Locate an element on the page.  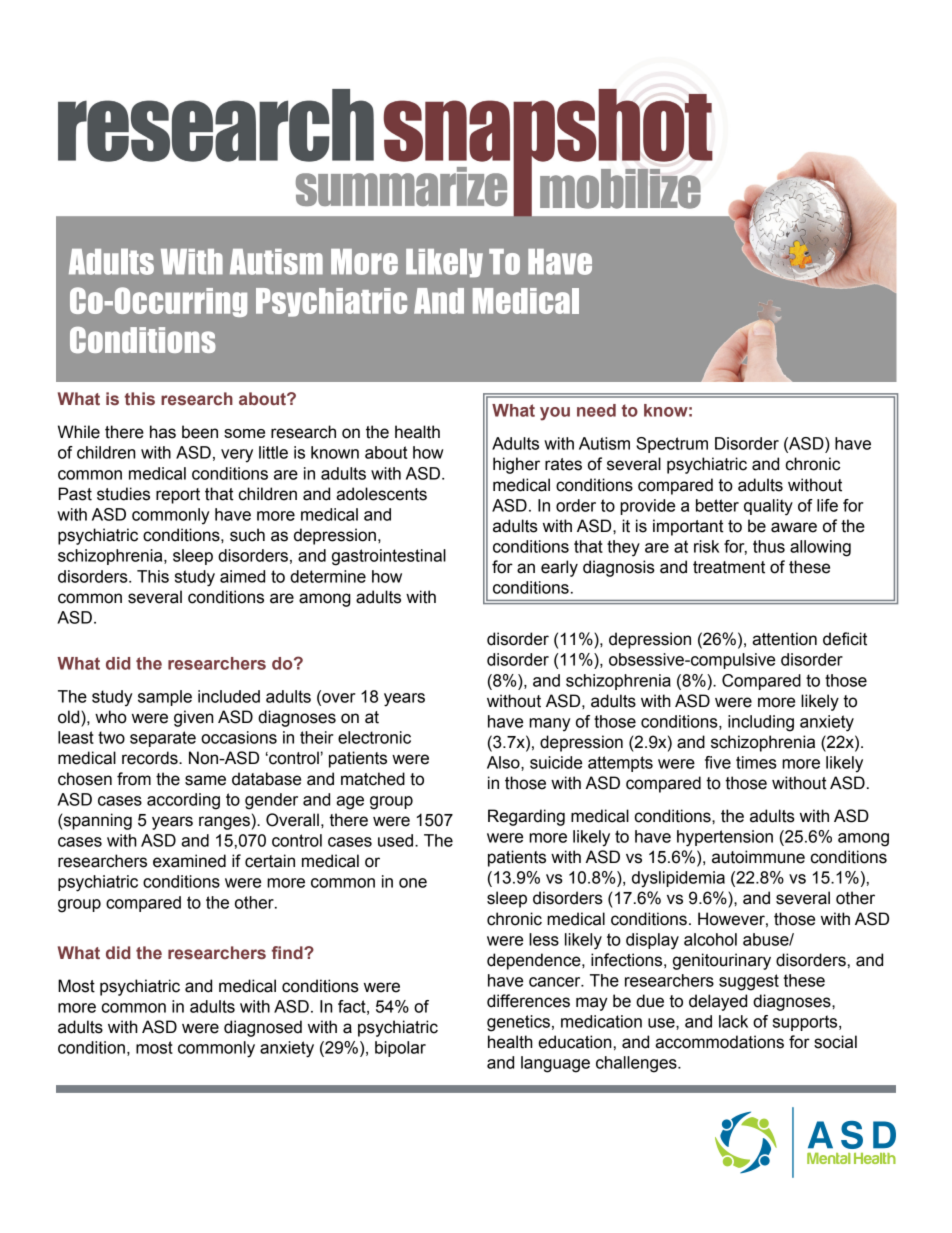
hypertension is located at coordinates (725, 838).
